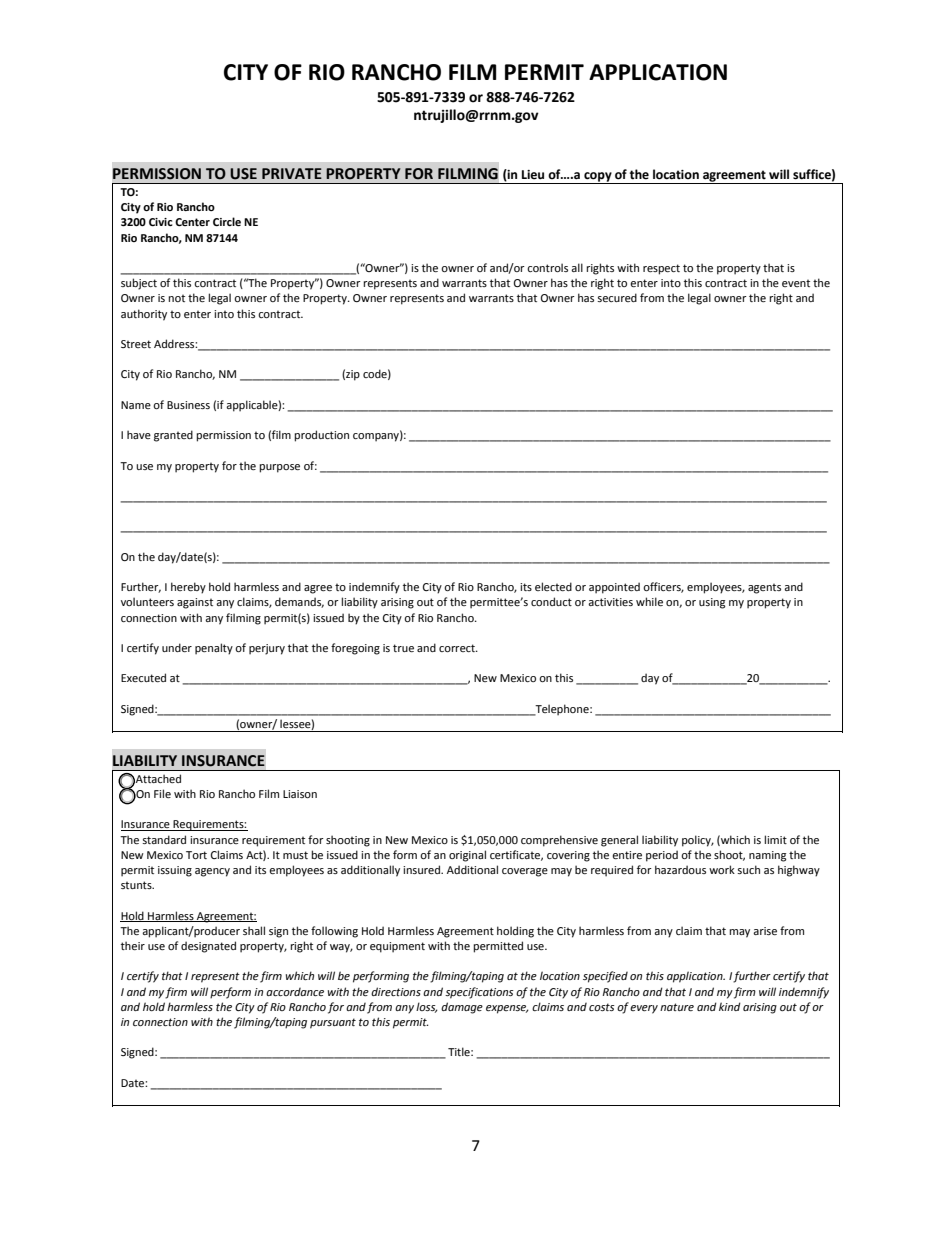  Describe the element at coordinates (712, 603) in the page. I see `using` at that location.
